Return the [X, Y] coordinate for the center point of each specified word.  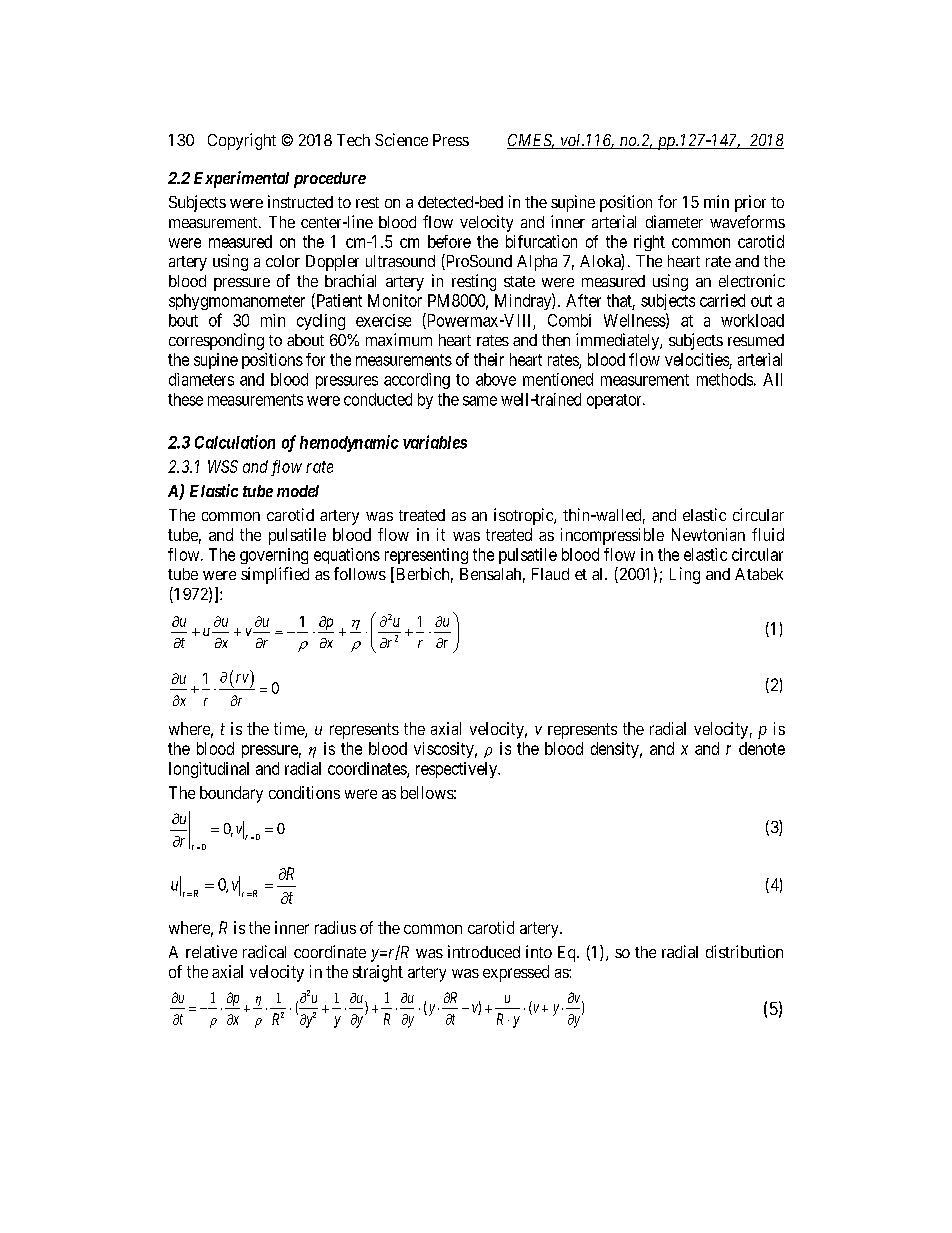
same [480, 401]
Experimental [241, 179]
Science [401, 139]
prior [750, 203]
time [290, 730]
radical [264, 951]
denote [762, 748]
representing [426, 556]
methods [725, 379]
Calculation [235, 442]
